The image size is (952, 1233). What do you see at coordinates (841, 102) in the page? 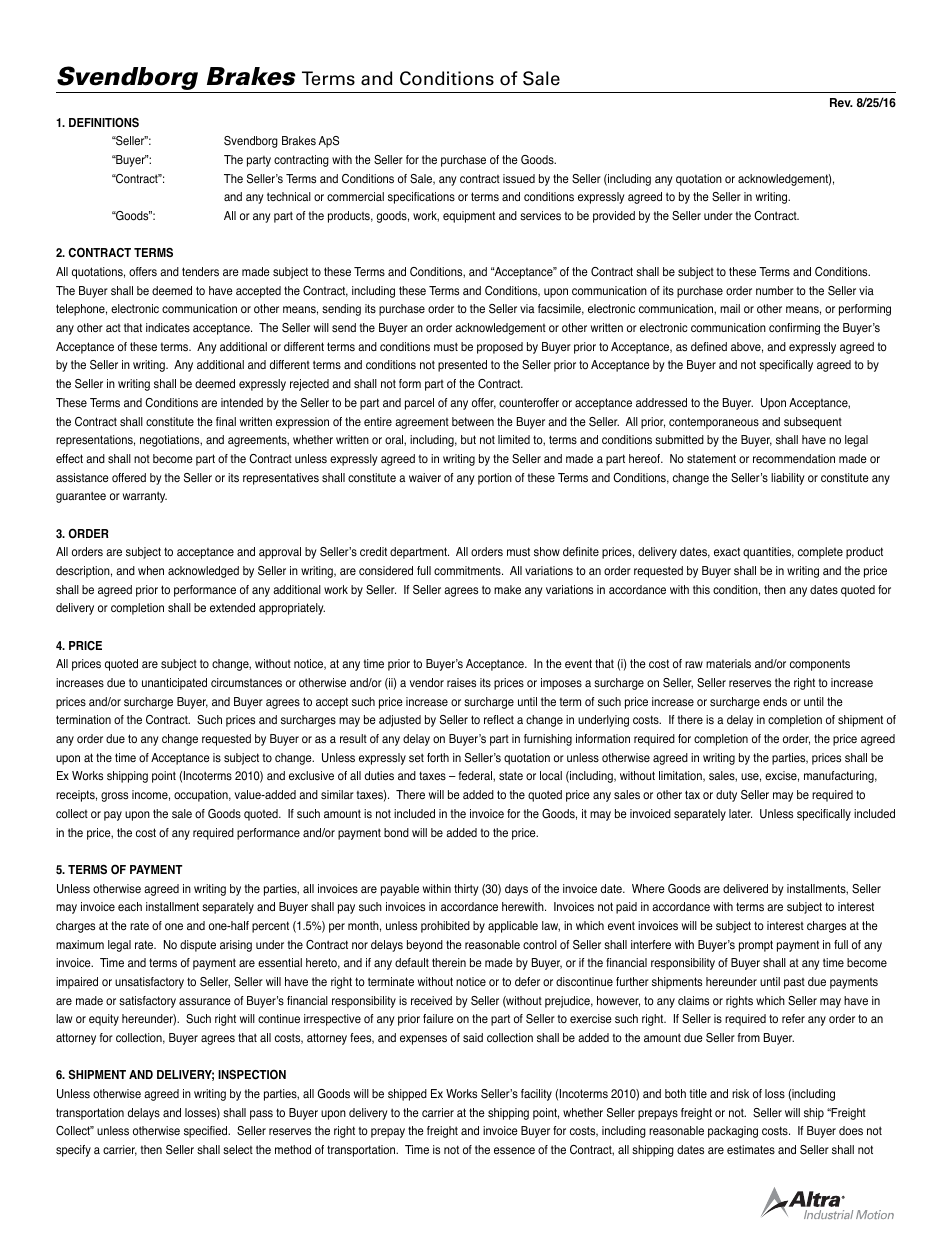
I see `Rev` at bounding box center [841, 102].
